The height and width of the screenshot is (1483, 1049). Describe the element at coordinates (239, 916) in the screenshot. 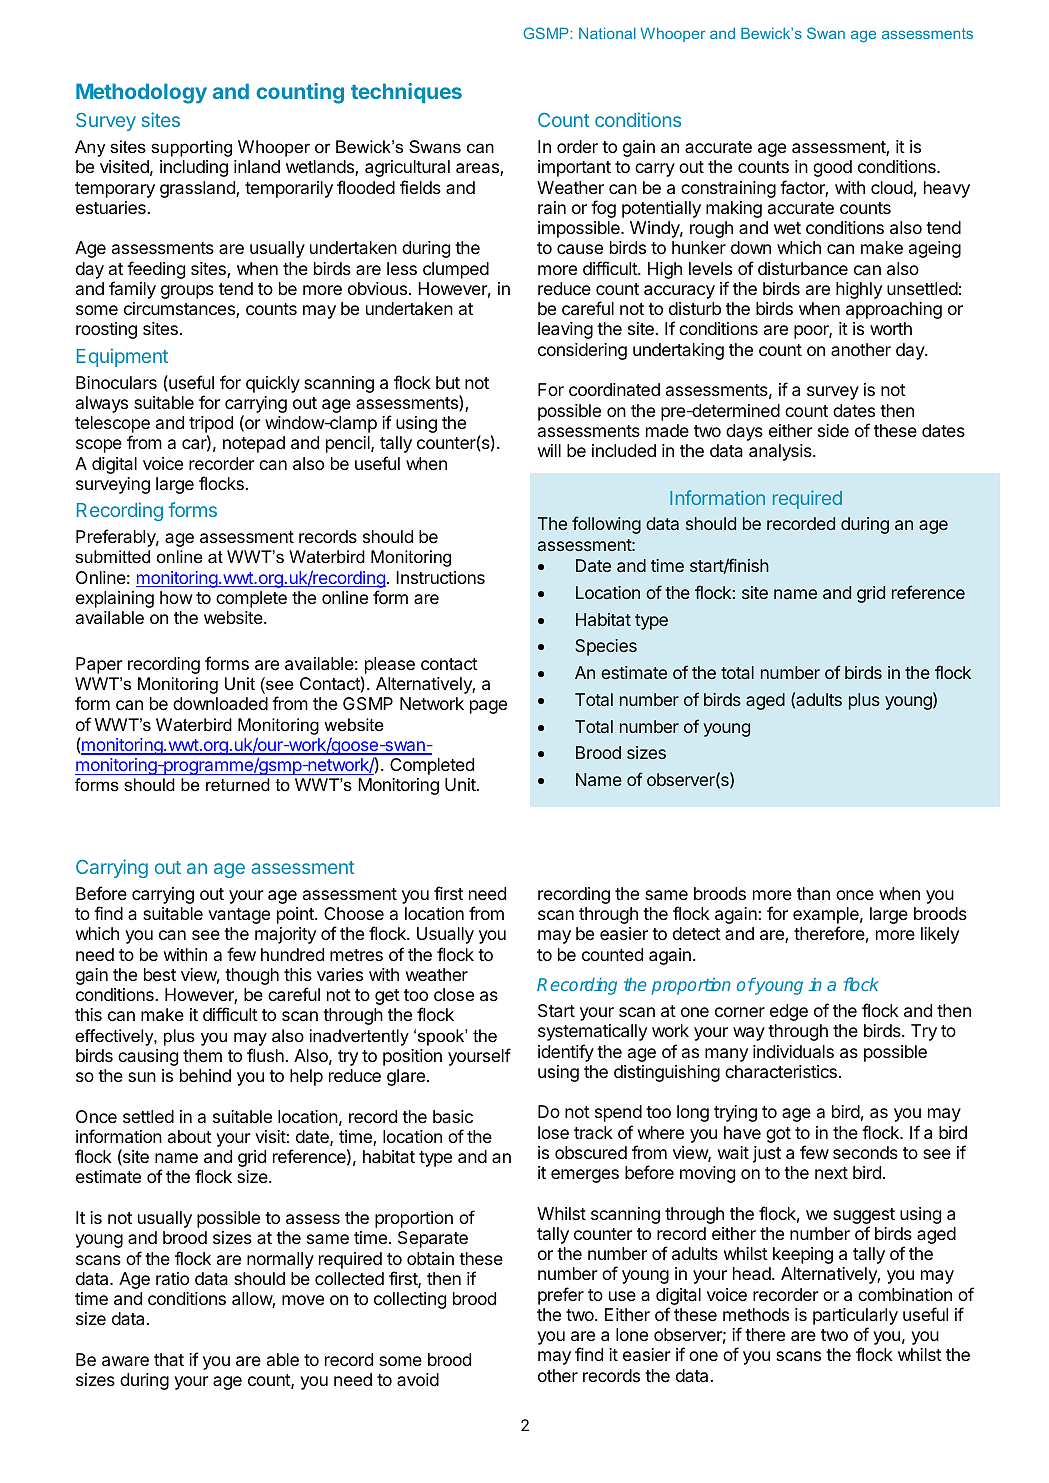

I see `vantage` at that location.
